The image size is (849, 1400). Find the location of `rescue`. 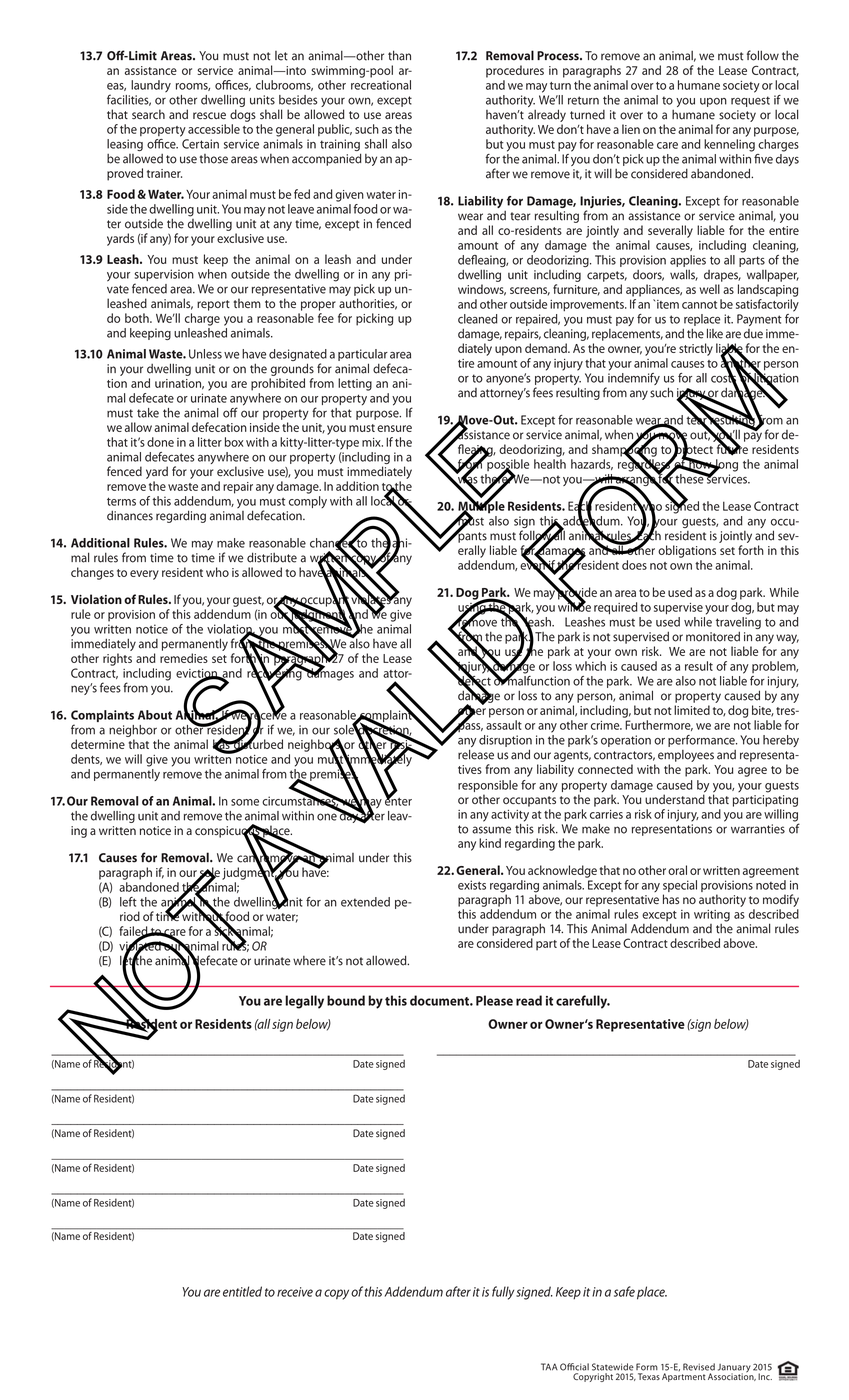

rescue is located at coordinates (209, 115).
